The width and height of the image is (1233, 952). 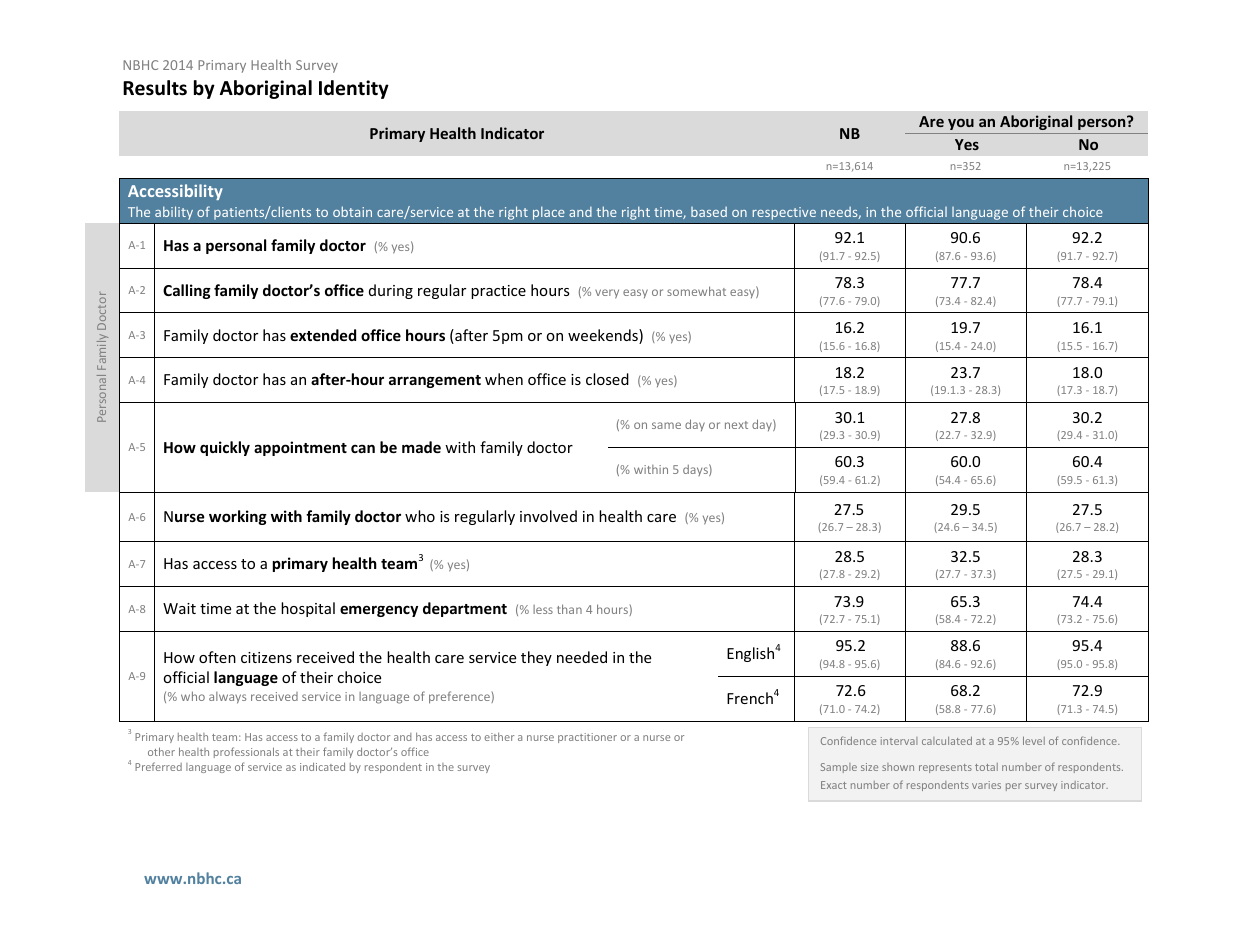 What do you see at coordinates (246, 752) in the image?
I see `professionals` at bounding box center [246, 752].
